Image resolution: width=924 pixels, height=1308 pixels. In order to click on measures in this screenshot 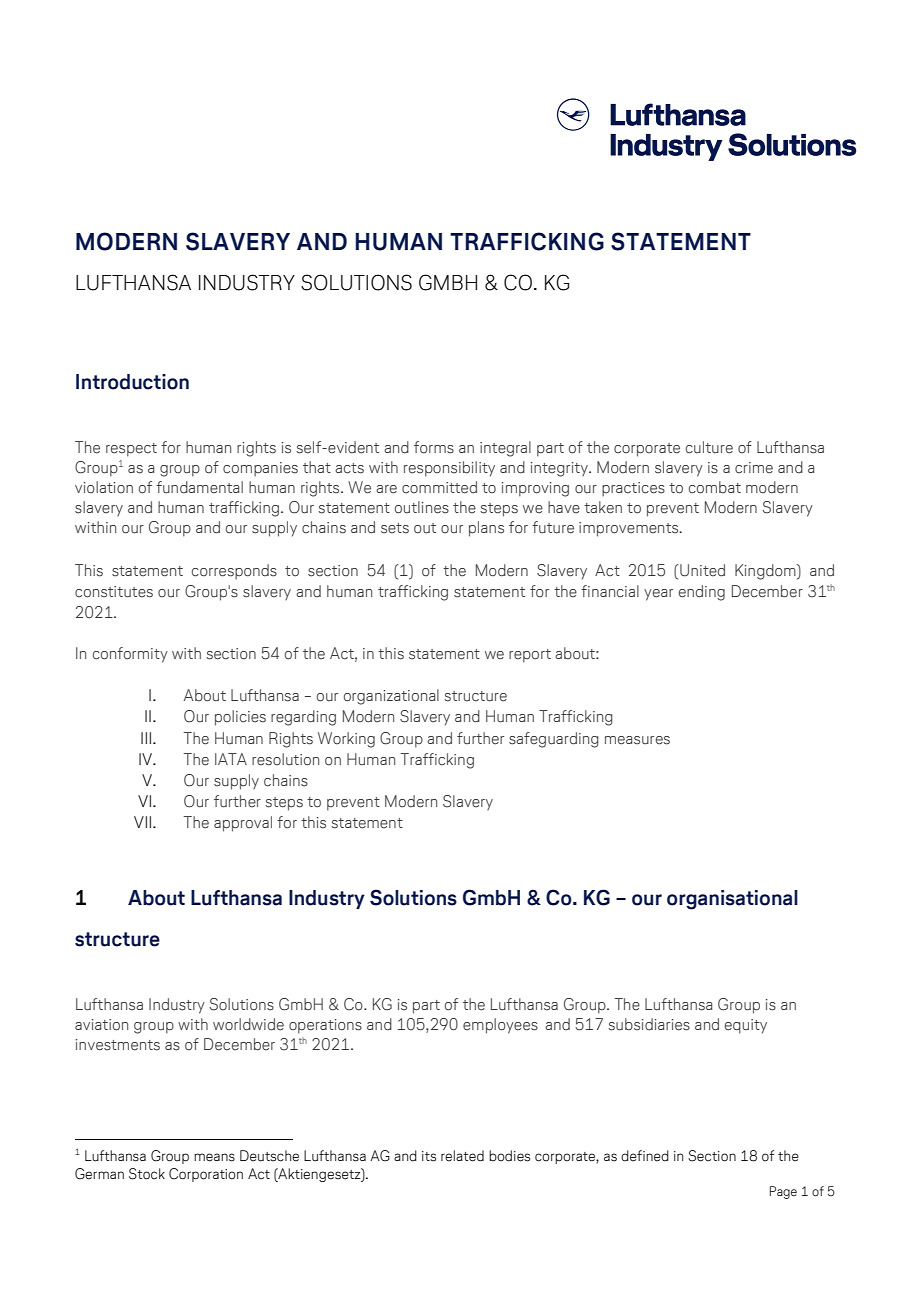, I will do `click(637, 740)`.
